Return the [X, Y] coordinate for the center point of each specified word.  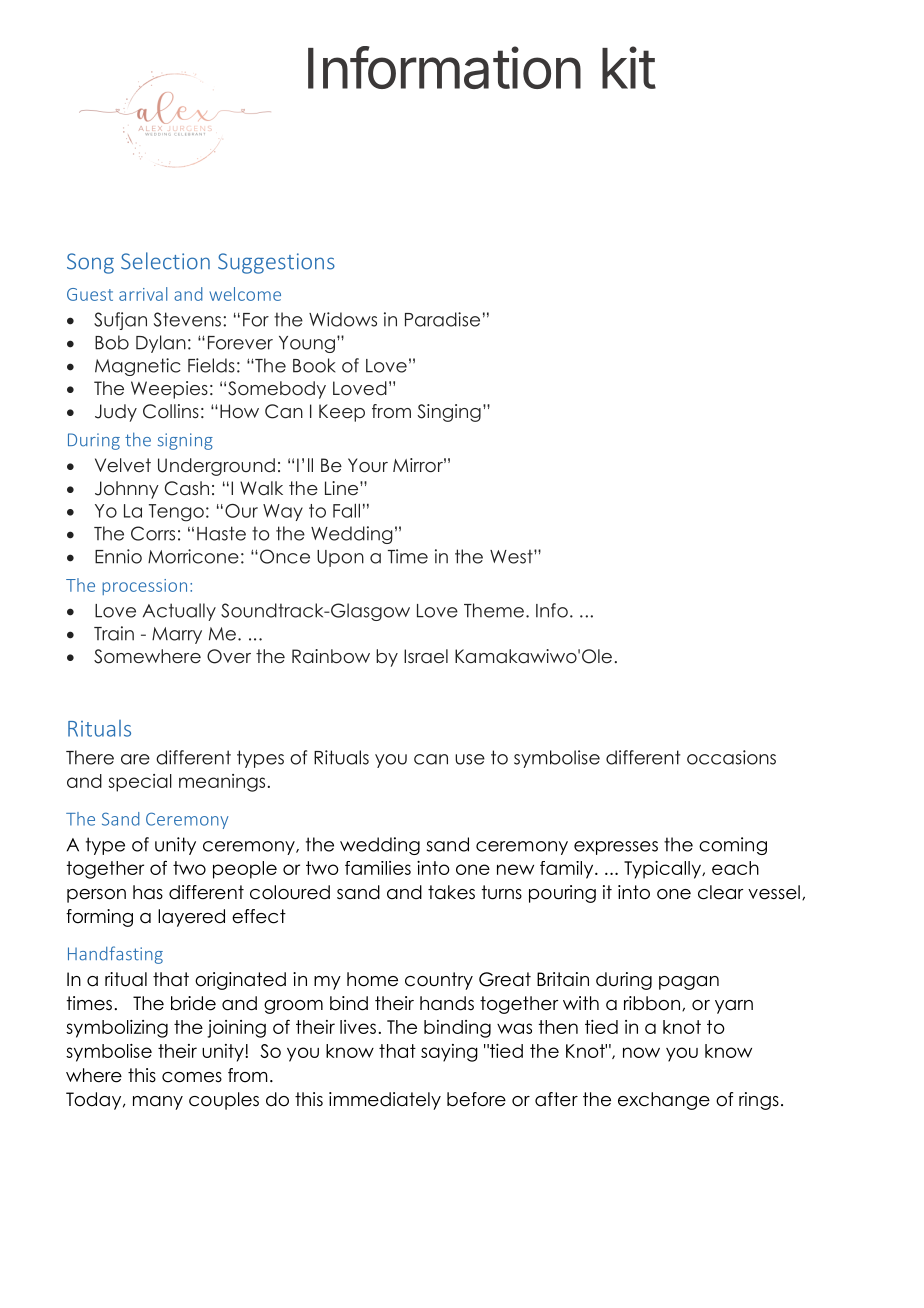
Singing [449, 413]
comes [192, 1077]
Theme [494, 610]
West [512, 556]
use [470, 759]
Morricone [193, 556]
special [140, 783]
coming [733, 846]
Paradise [442, 319]
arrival [143, 294]
